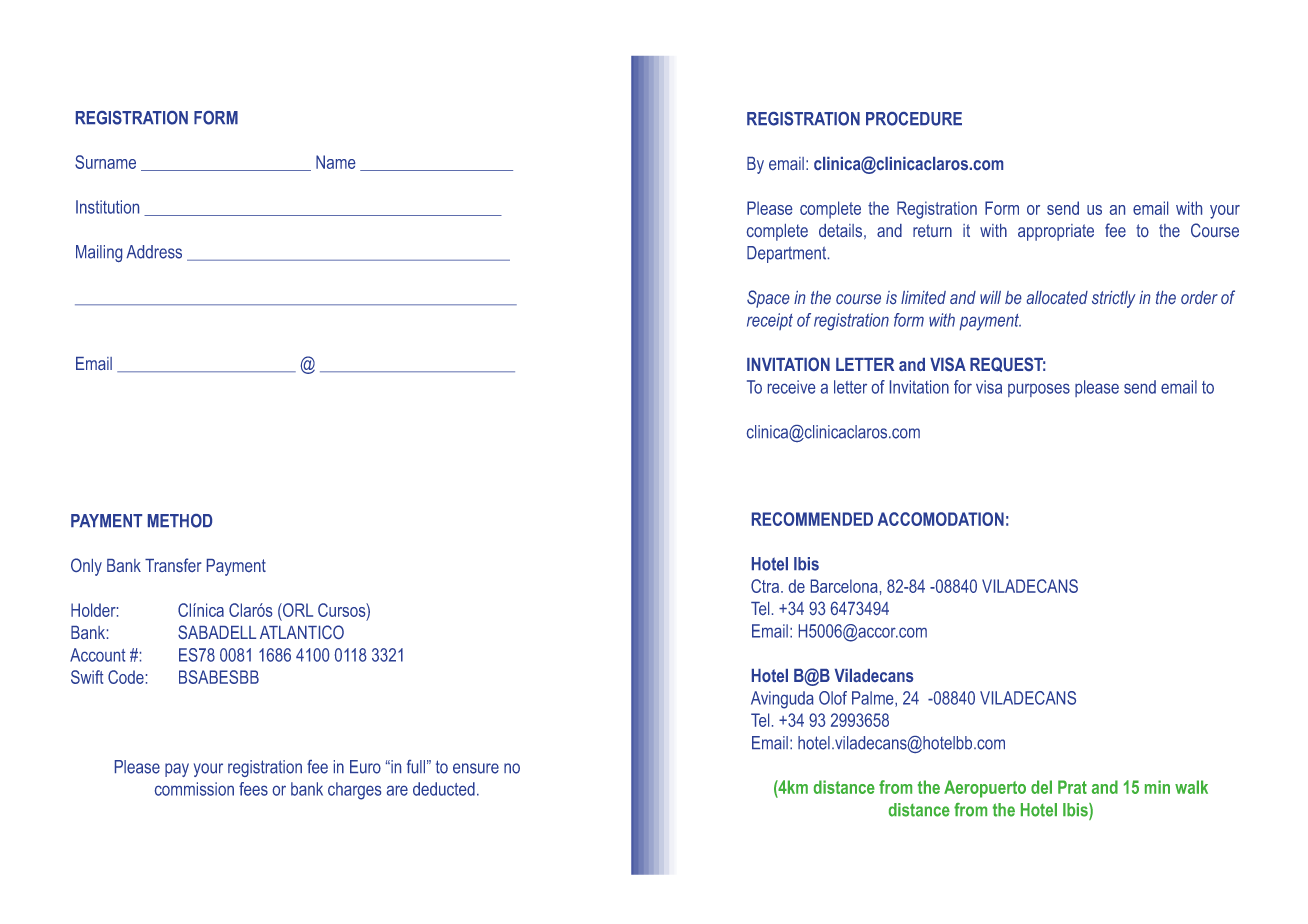  I want to click on receive, so click(791, 387).
